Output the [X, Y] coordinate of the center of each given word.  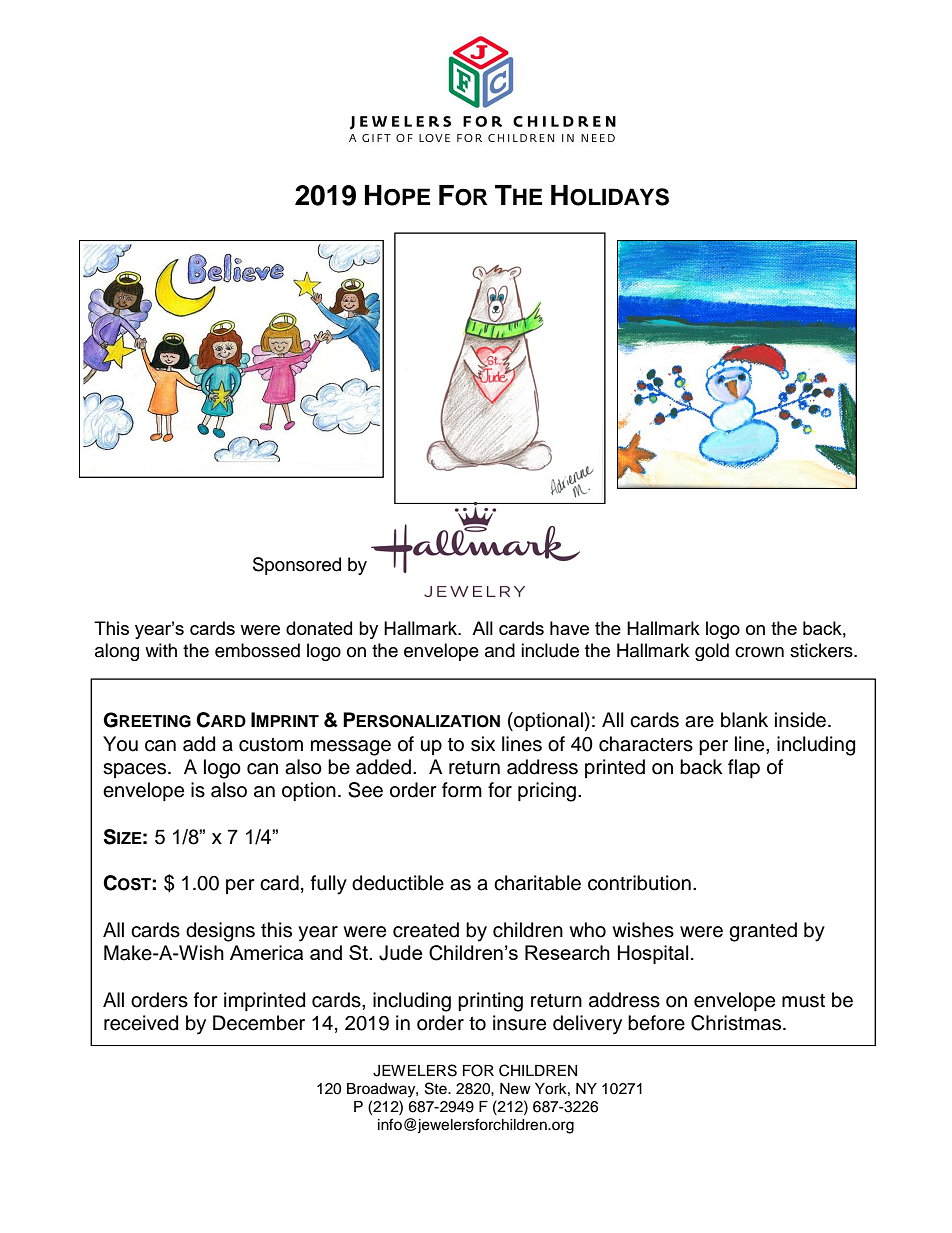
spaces [136, 770]
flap [744, 768]
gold [712, 652]
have [569, 628]
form [462, 790]
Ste [437, 1088]
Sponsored [297, 566]
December [259, 1023]
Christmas [737, 1023]
